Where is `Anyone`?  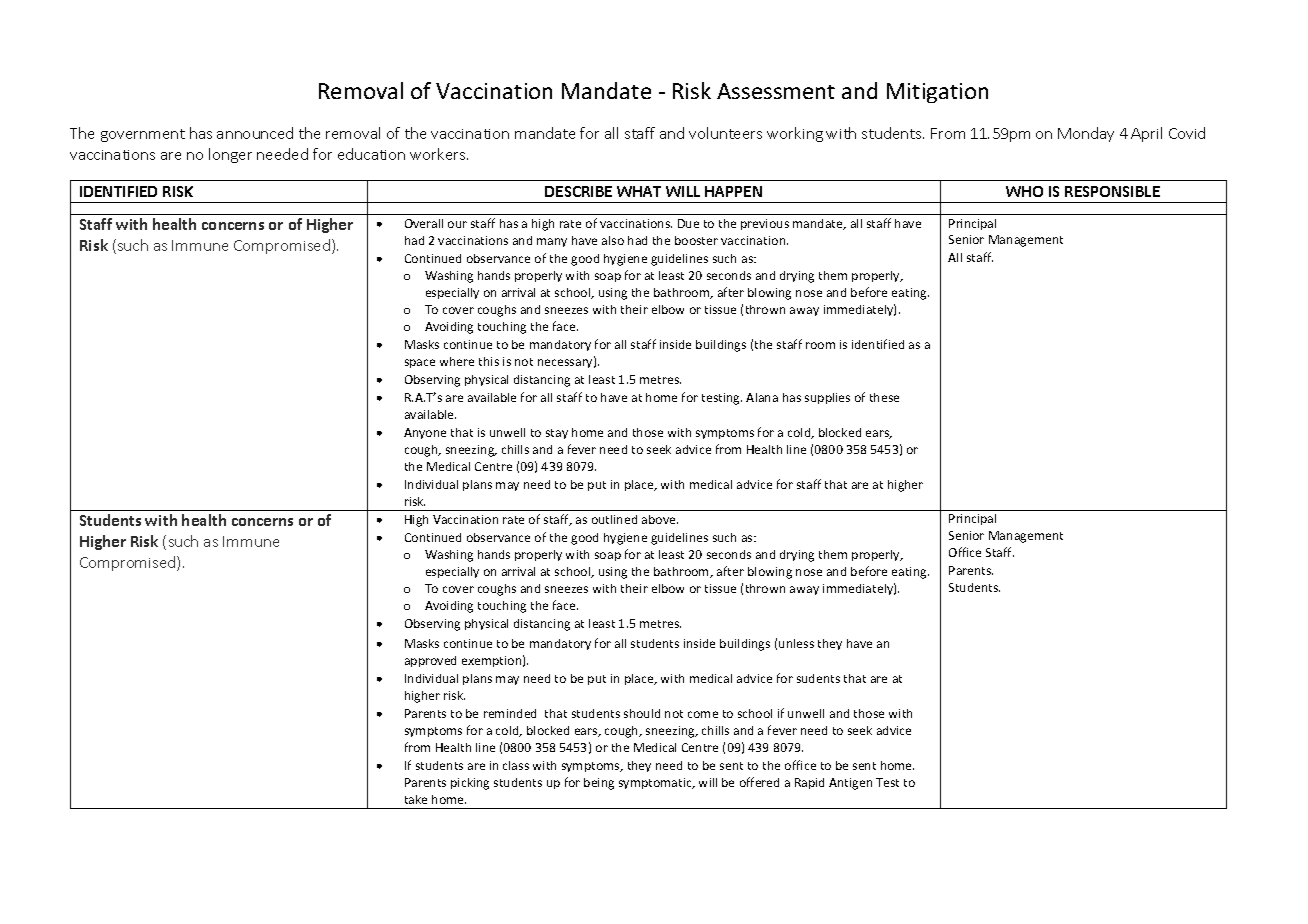 Anyone is located at coordinates (425, 433).
